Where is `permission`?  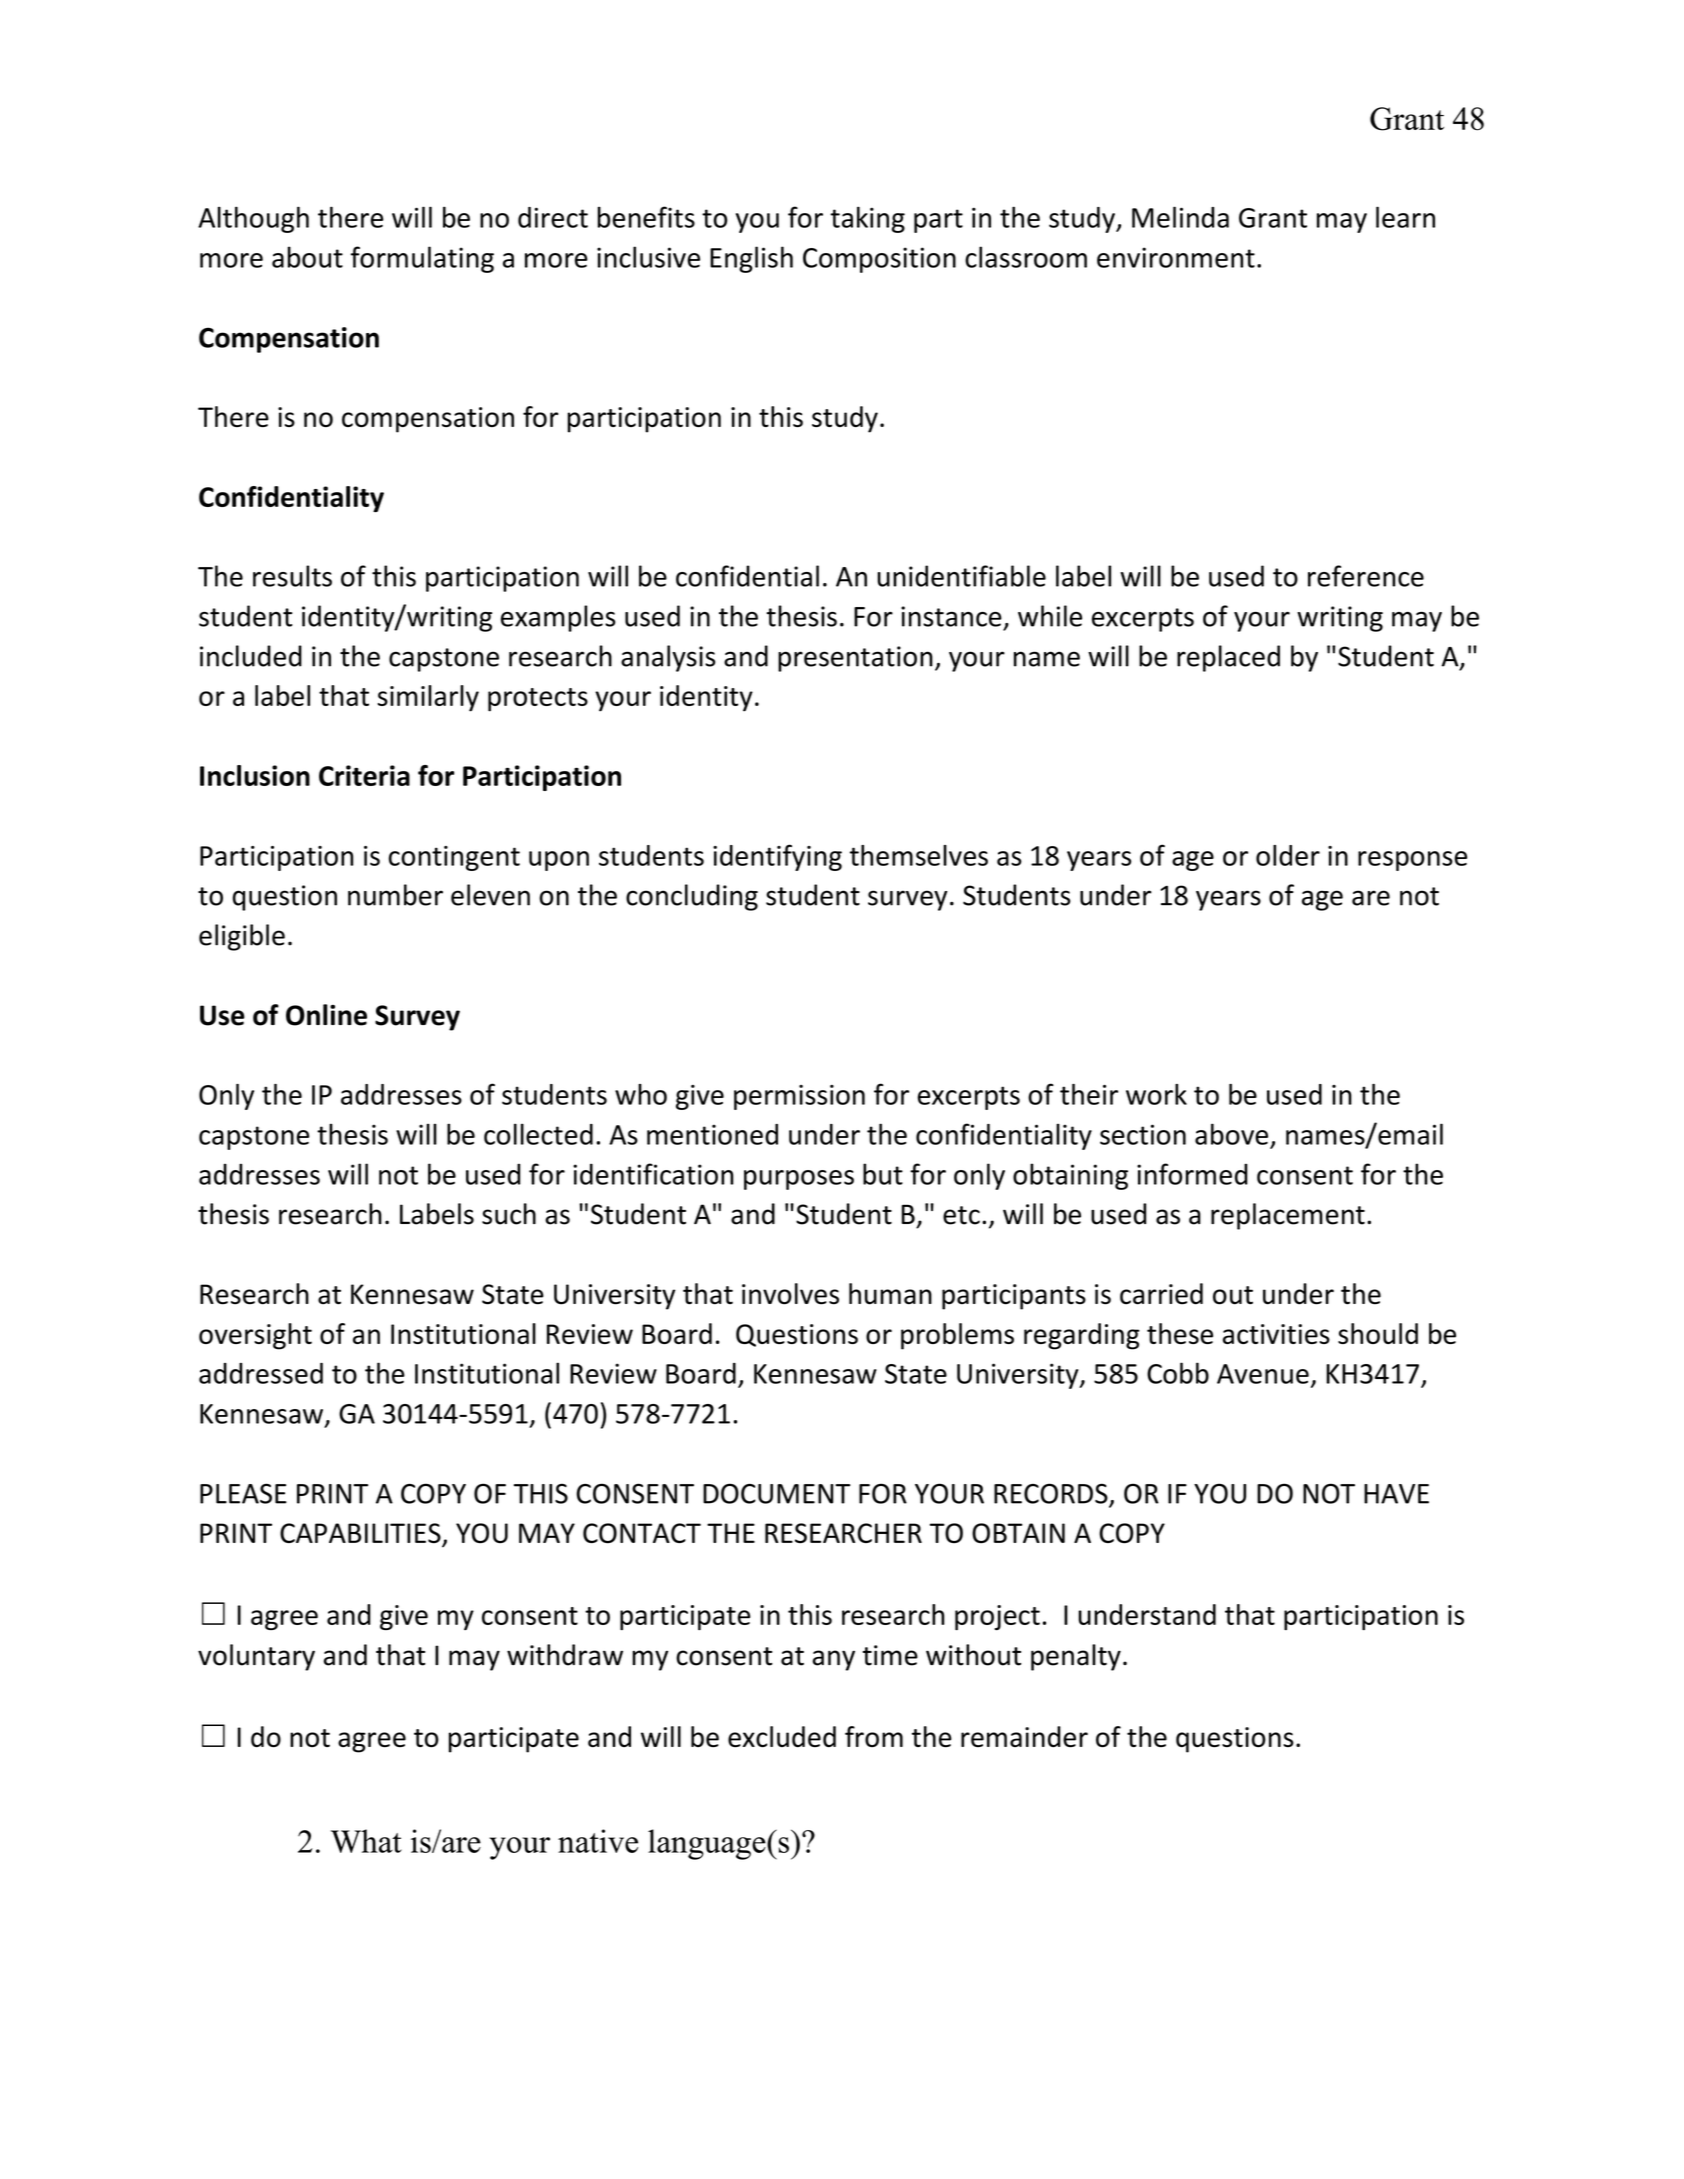
permission is located at coordinates (799, 1097).
